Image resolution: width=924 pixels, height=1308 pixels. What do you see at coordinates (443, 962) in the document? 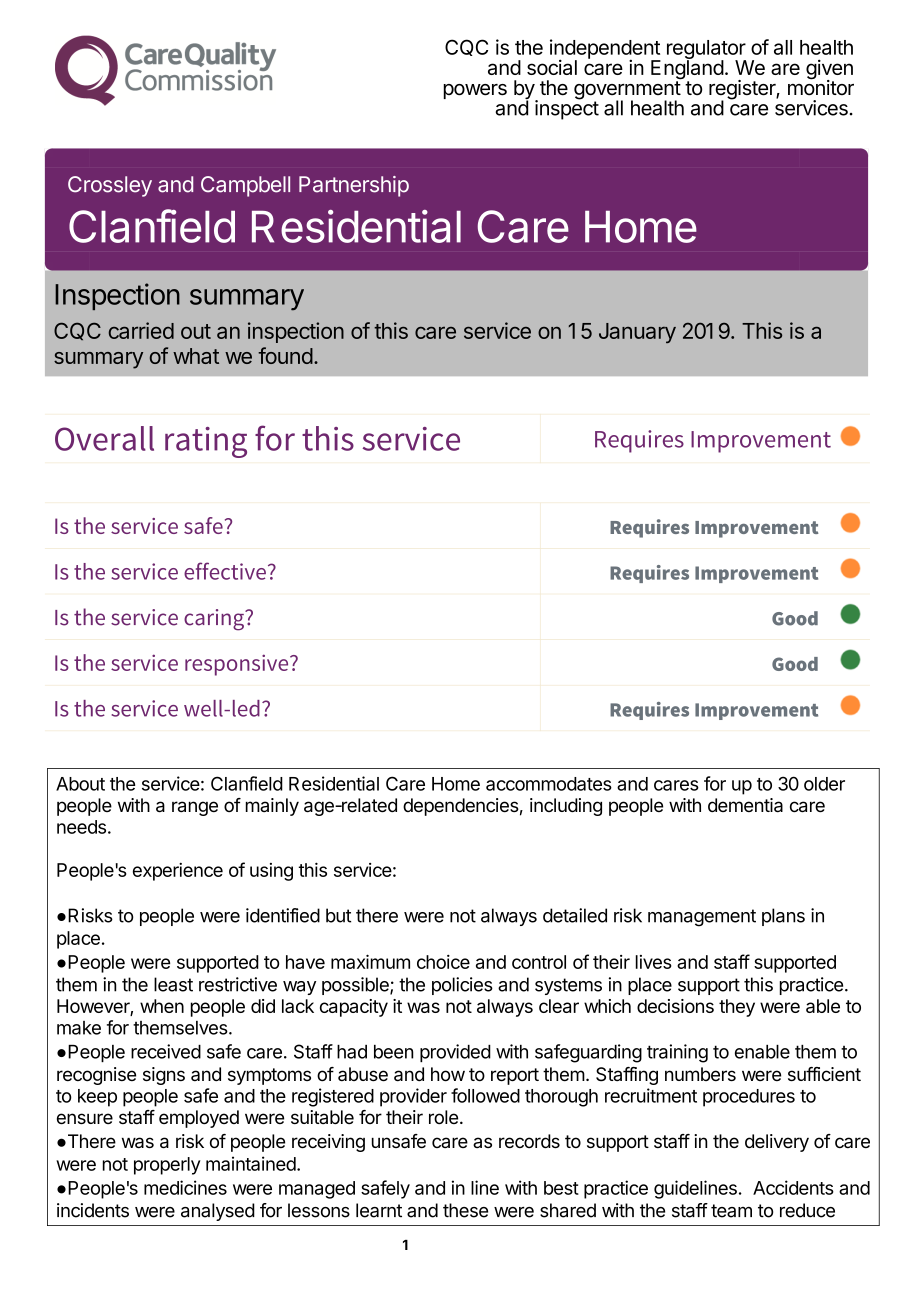
I see `choice` at bounding box center [443, 962].
